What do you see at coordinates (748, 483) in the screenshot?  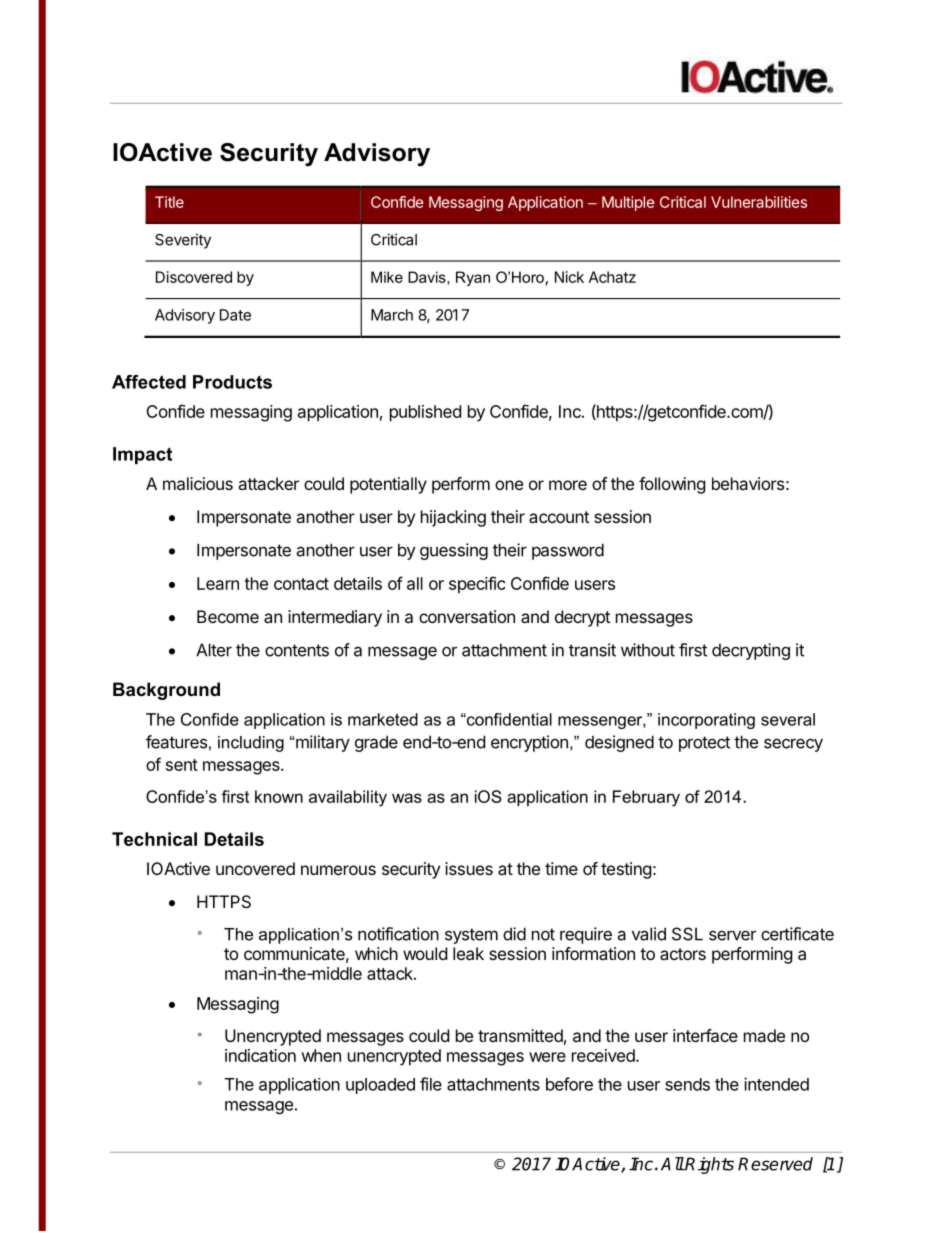 I see `behaviors` at bounding box center [748, 483].
